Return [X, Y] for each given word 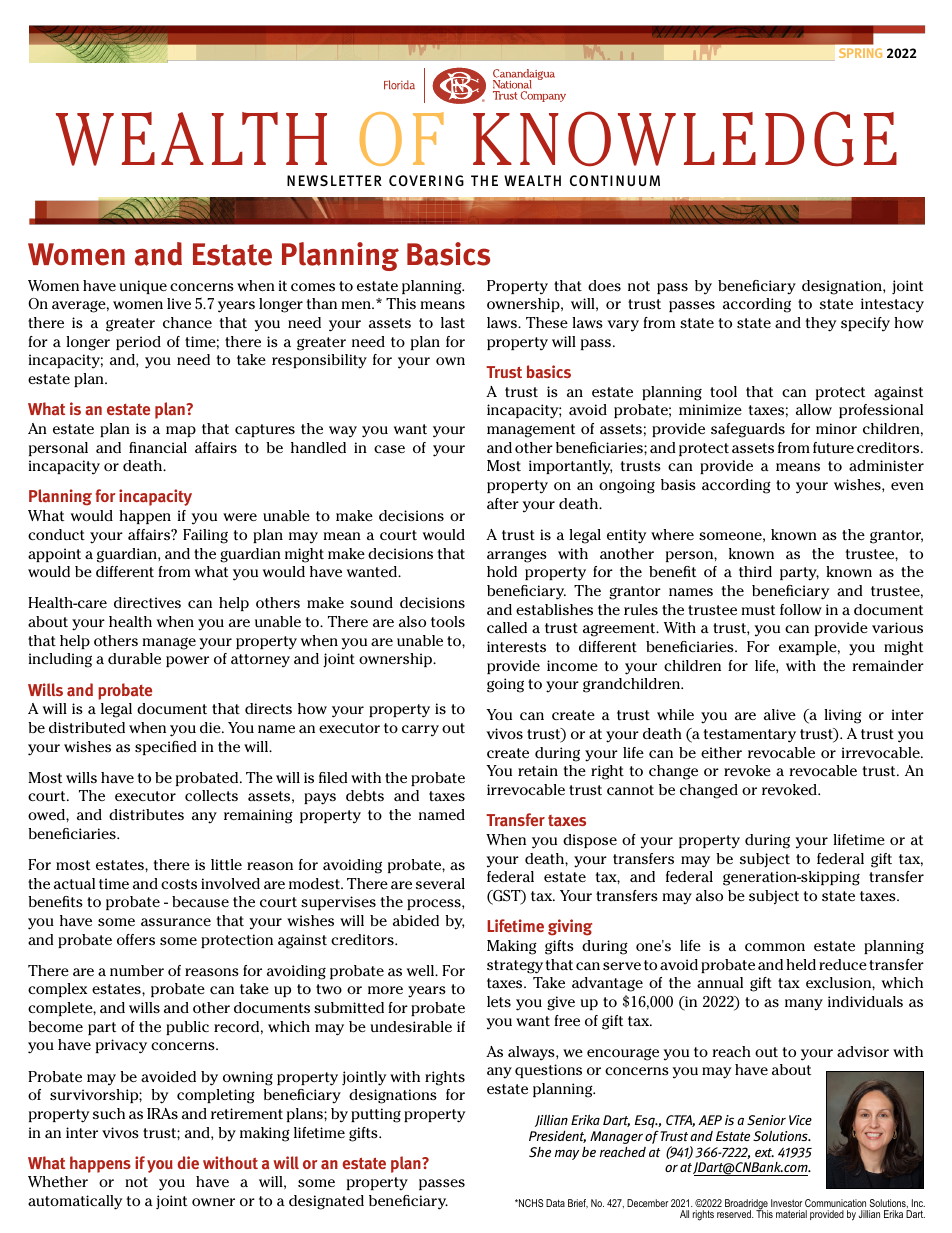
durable [134, 658]
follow [801, 609]
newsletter [334, 180]
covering [426, 180]
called [507, 627]
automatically [75, 1202]
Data [555, 1203]
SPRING [860, 53]
